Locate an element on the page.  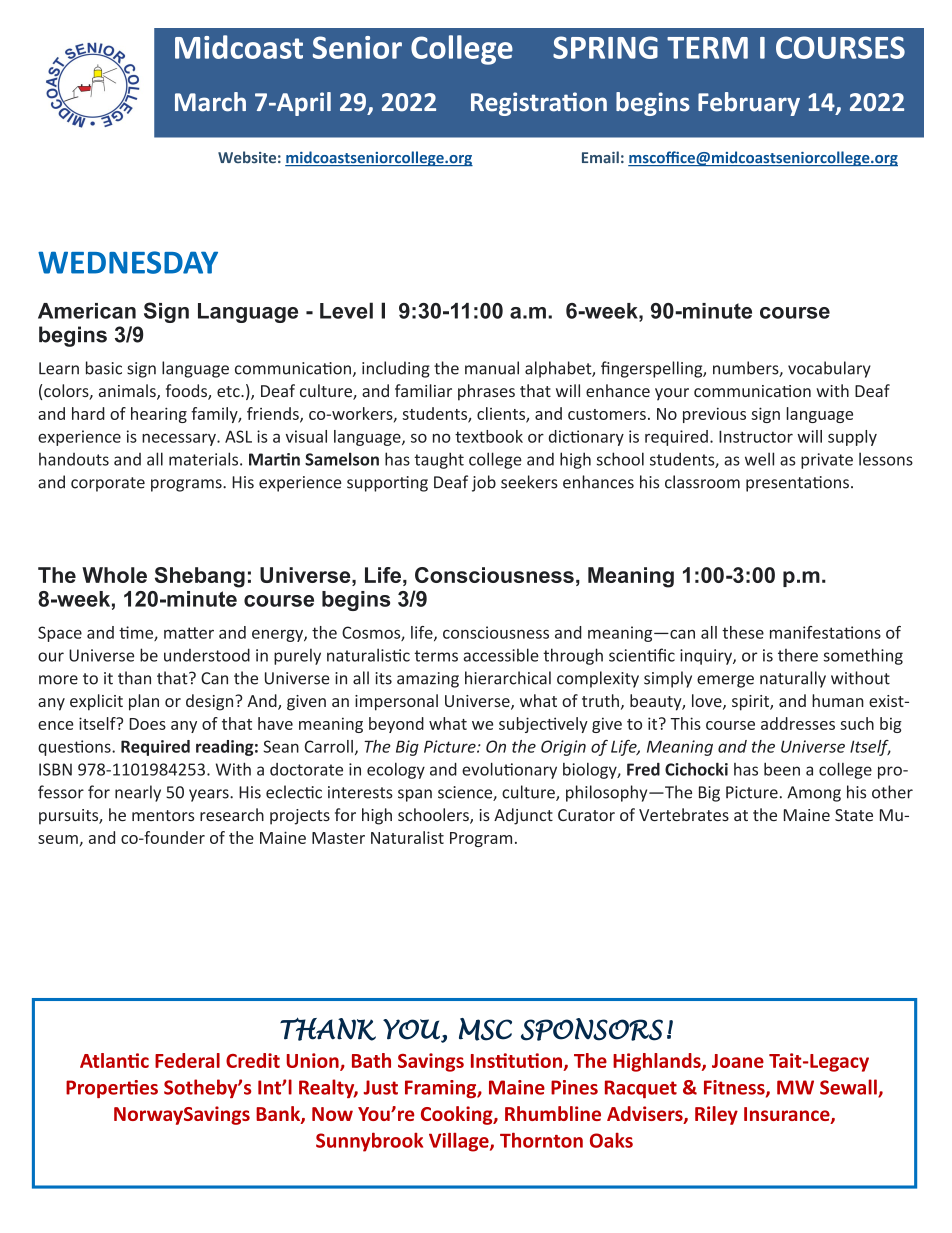
been is located at coordinates (782, 769).
